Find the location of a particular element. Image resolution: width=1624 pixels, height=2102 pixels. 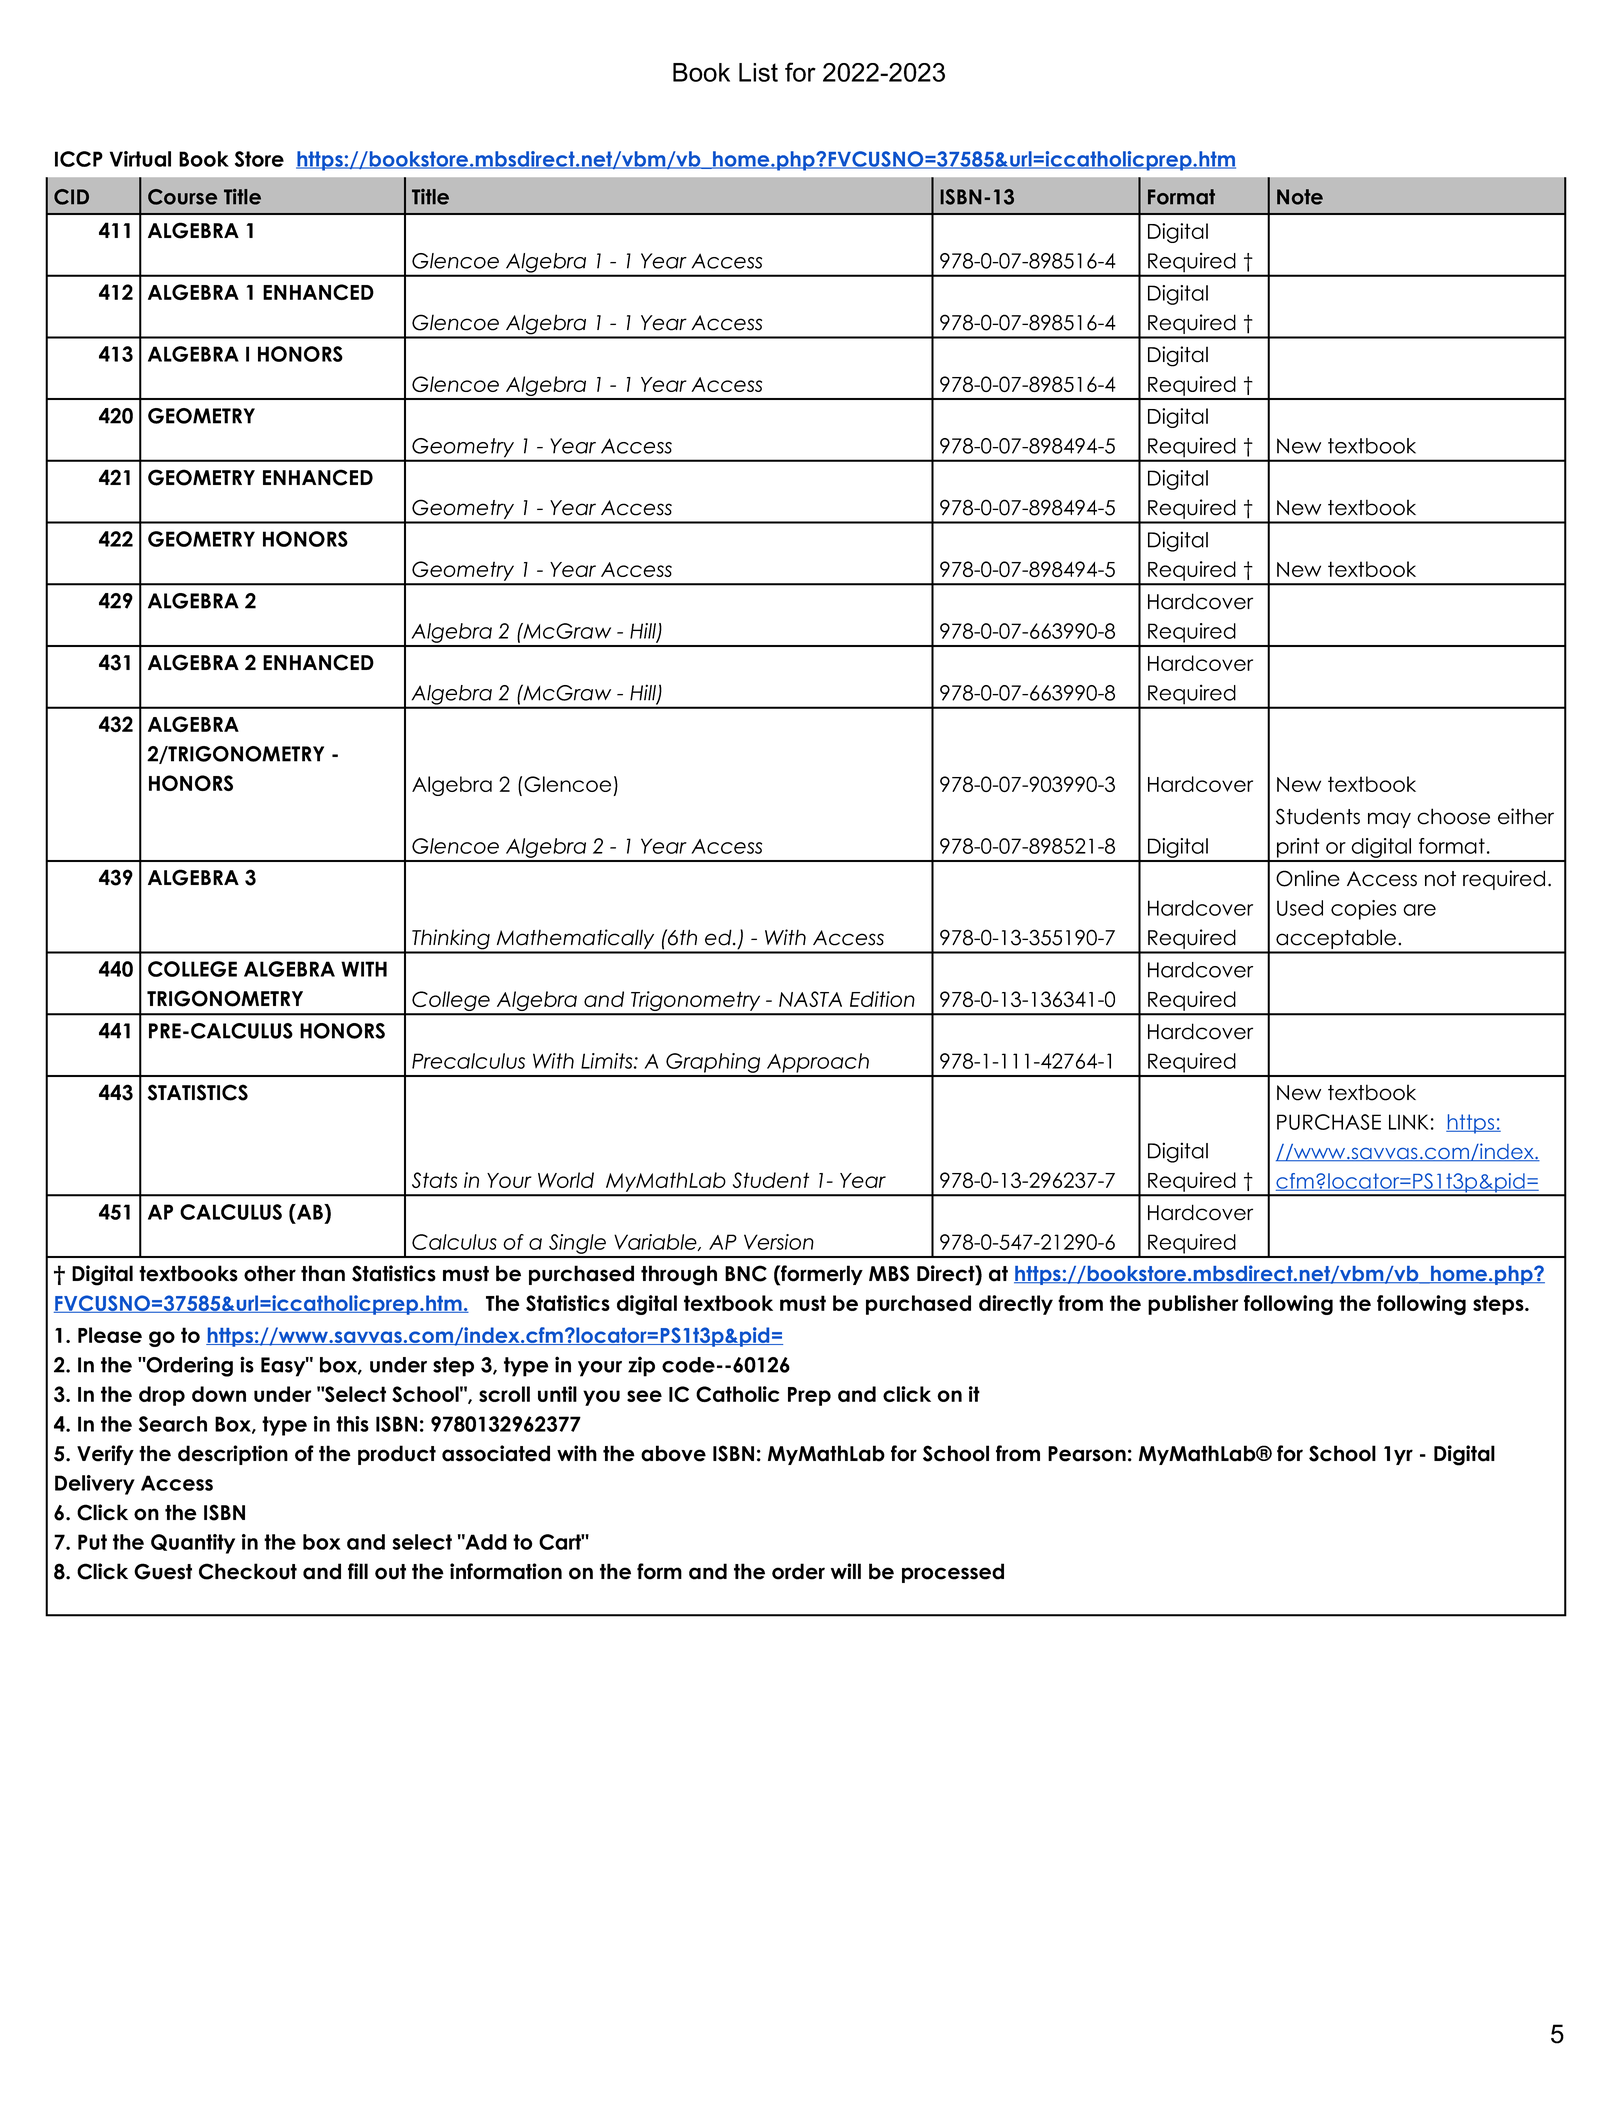

Quantity is located at coordinates (193, 1544).
